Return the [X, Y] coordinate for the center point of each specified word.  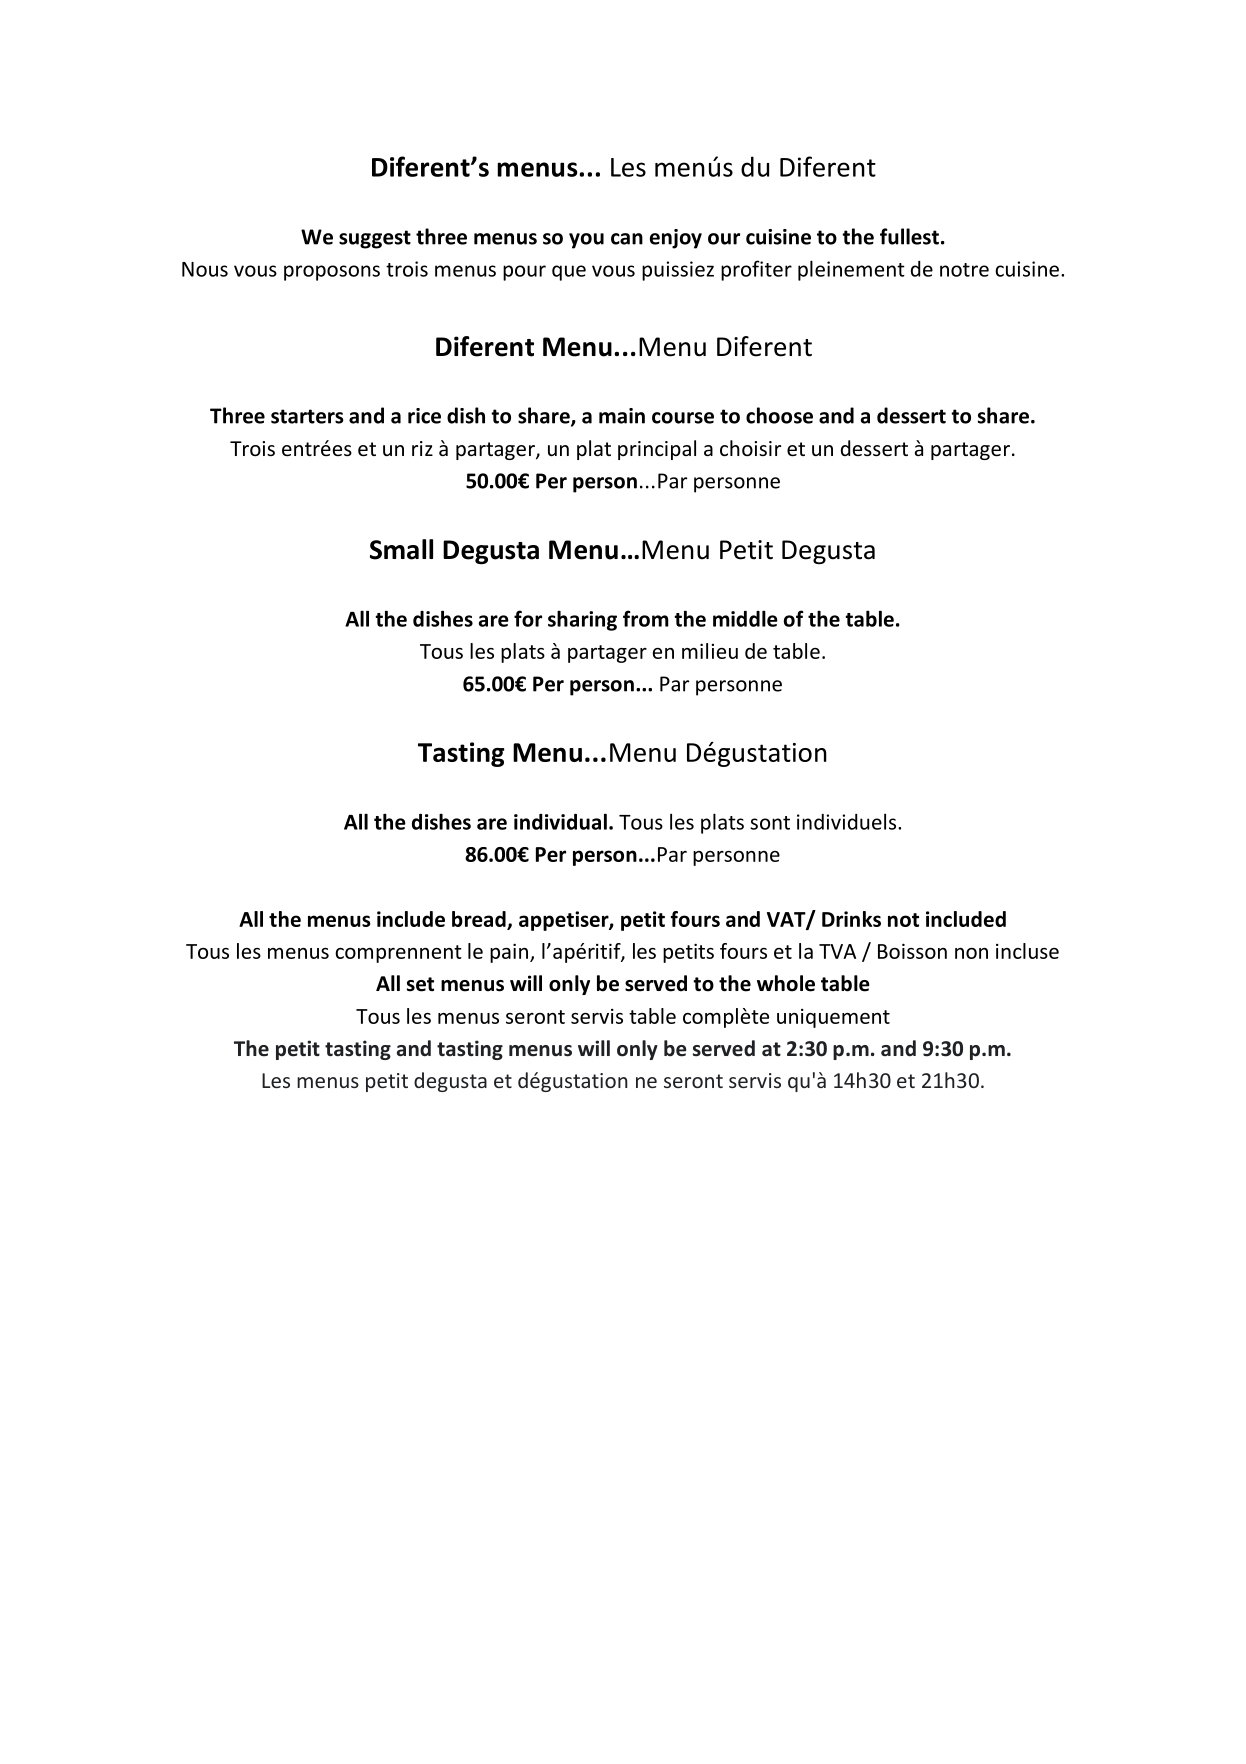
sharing [582, 620]
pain [510, 953]
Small [401, 549]
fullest [909, 236]
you [586, 241]
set [420, 984]
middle [745, 618]
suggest [375, 239]
